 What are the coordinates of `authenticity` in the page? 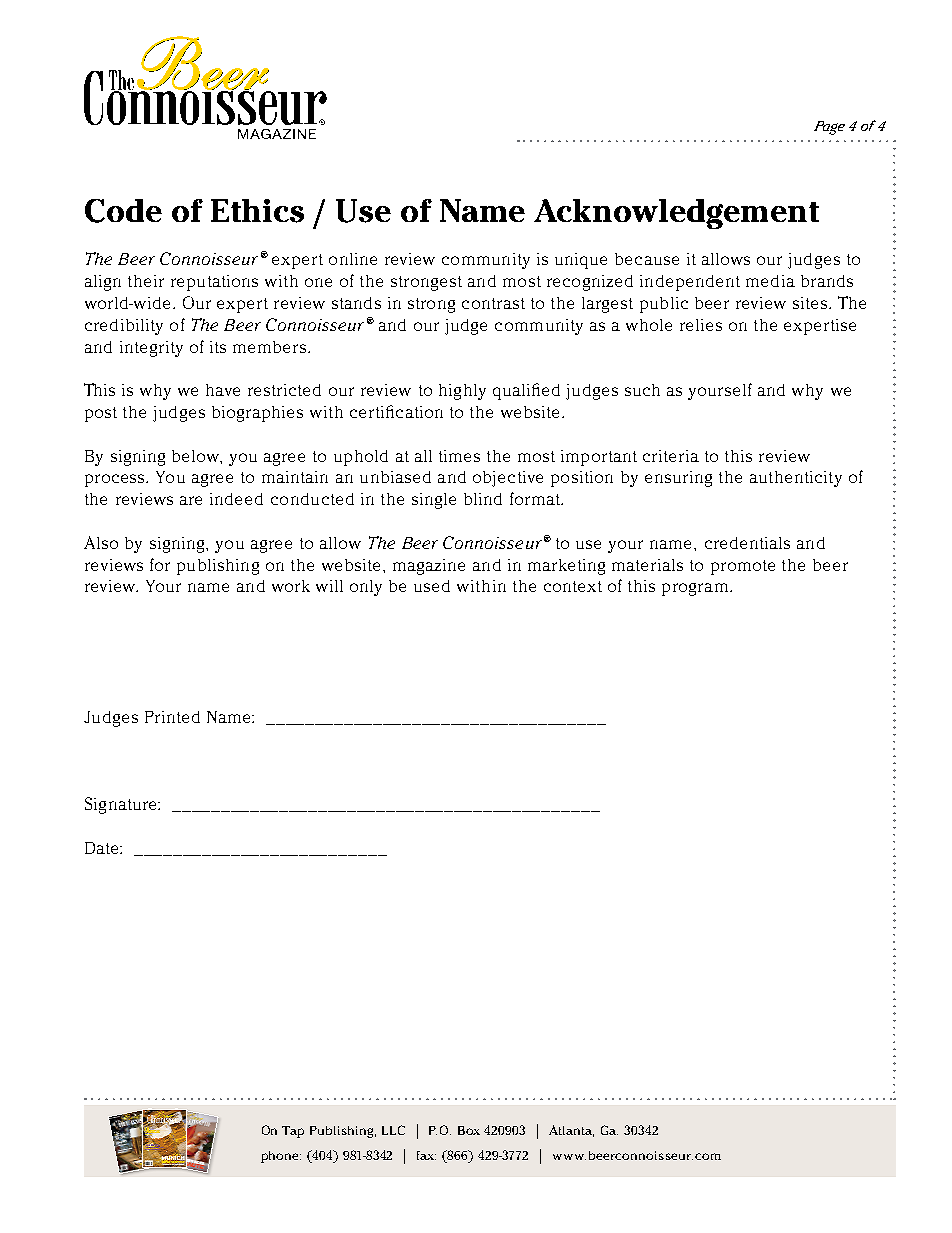 It's located at (796, 479).
